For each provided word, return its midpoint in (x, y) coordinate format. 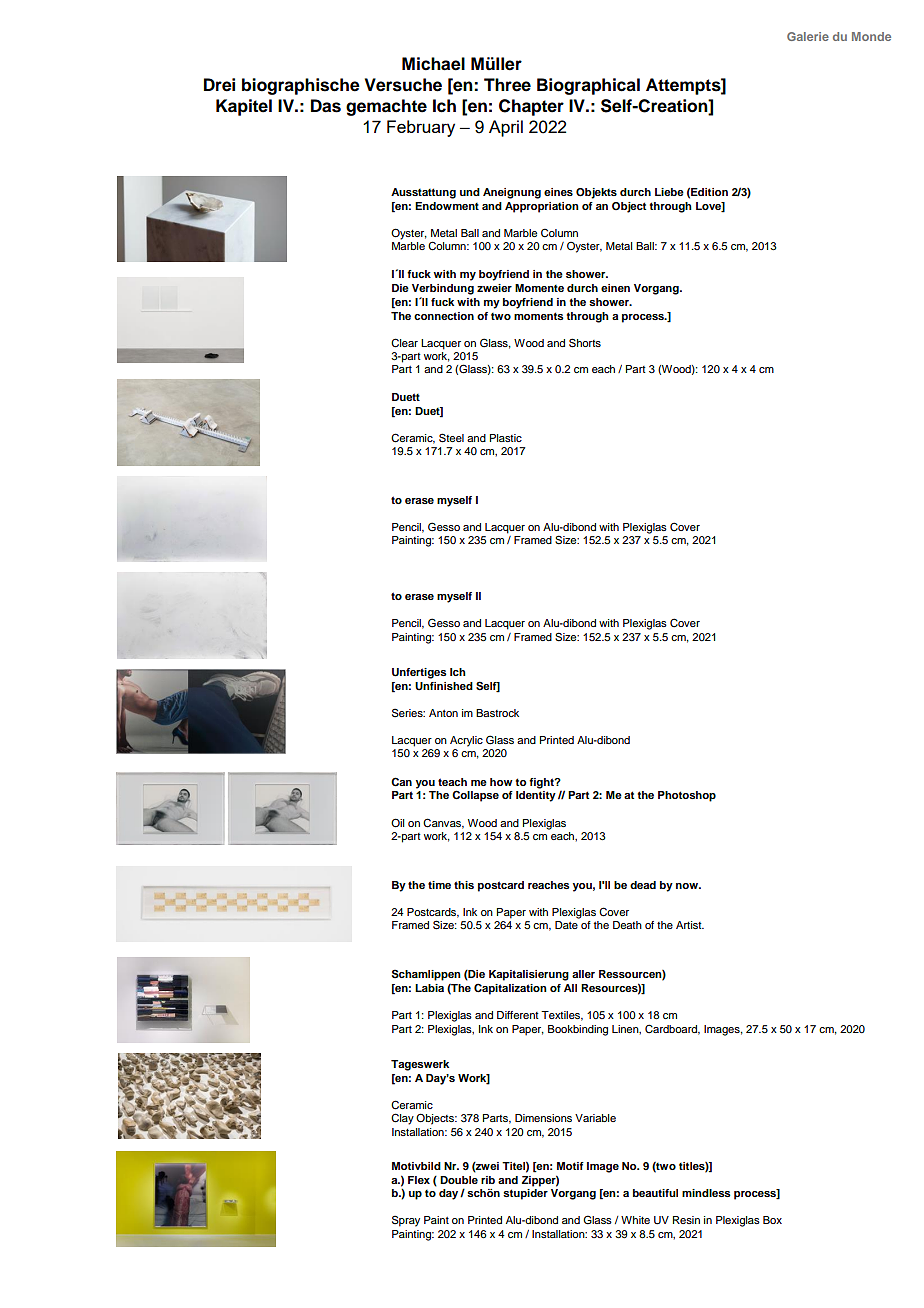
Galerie (808, 36)
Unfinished (444, 686)
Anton (443, 713)
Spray (406, 1221)
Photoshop (687, 796)
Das (326, 106)
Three (507, 85)
